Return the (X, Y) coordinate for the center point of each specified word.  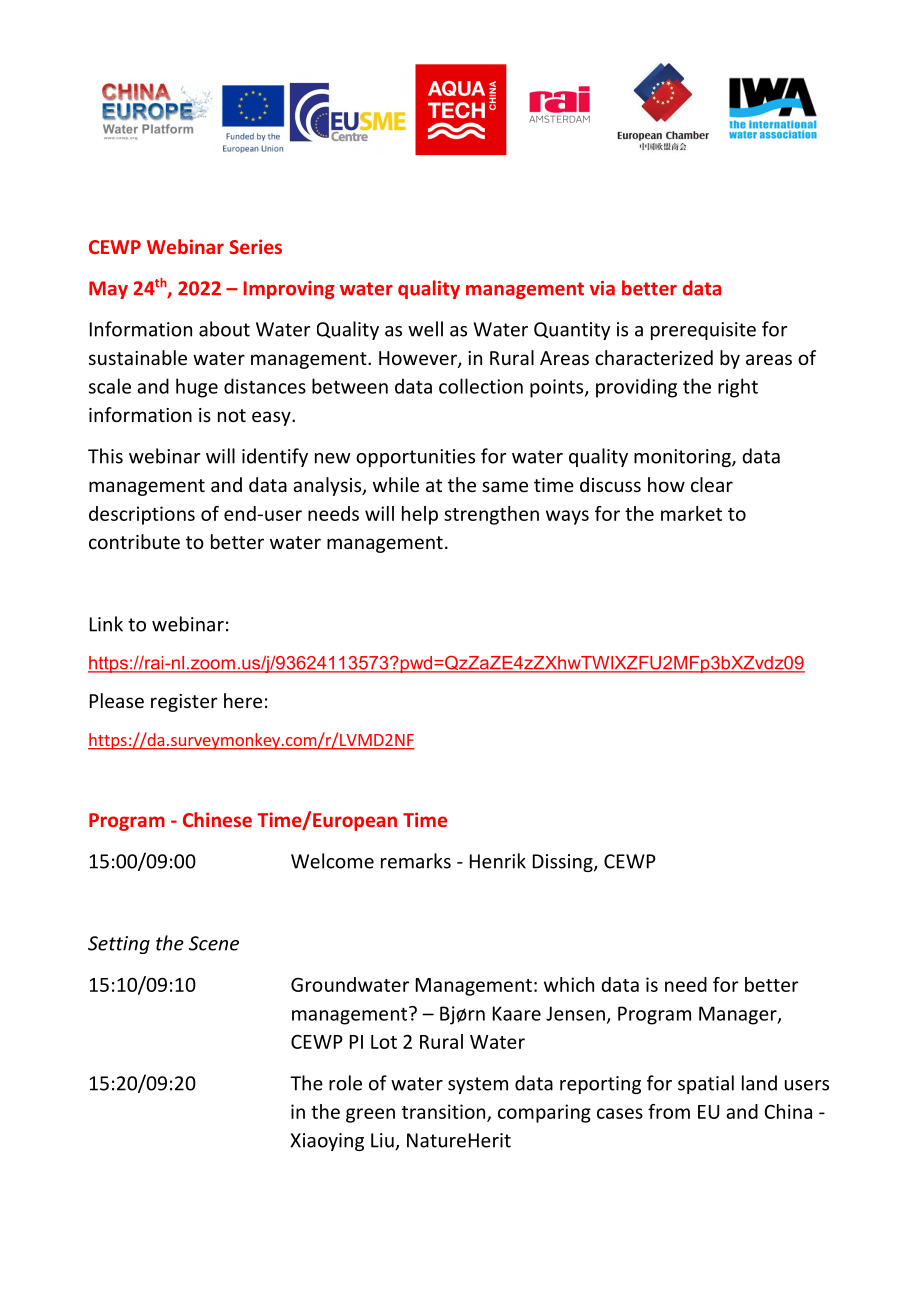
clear (712, 484)
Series (255, 246)
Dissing (564, 863)
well (425, 329)
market (691, 513)
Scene (214, 943)
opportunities (415, 458)
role (345, 1083)
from (669, 1111)
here (243, 700)
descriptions (142, 515)
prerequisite (703, 331)
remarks (416, 861)
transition (445, 1112)
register (184, 703)
